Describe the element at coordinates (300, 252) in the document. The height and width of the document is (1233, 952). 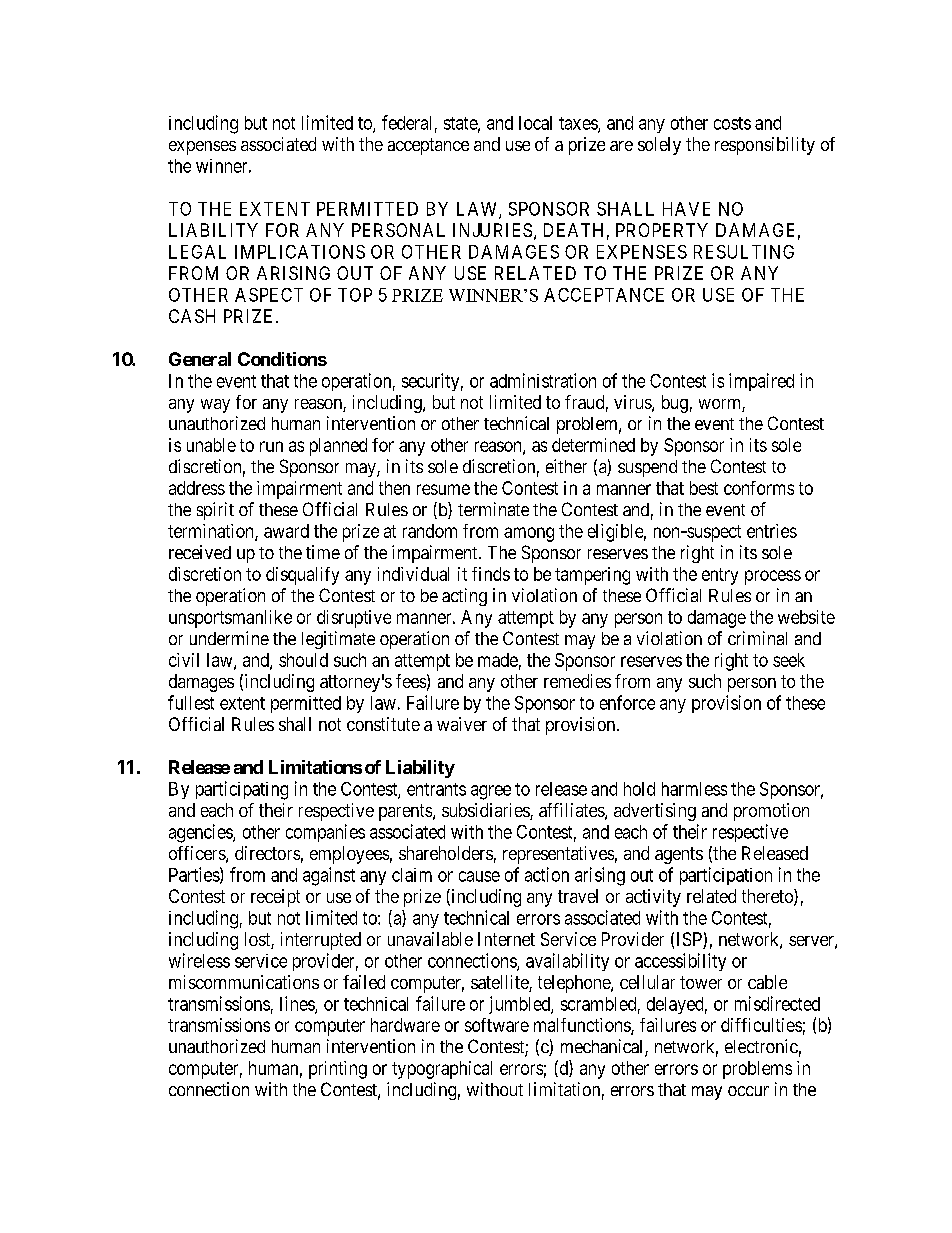
I see `IMPLICATIONS` at that location.
